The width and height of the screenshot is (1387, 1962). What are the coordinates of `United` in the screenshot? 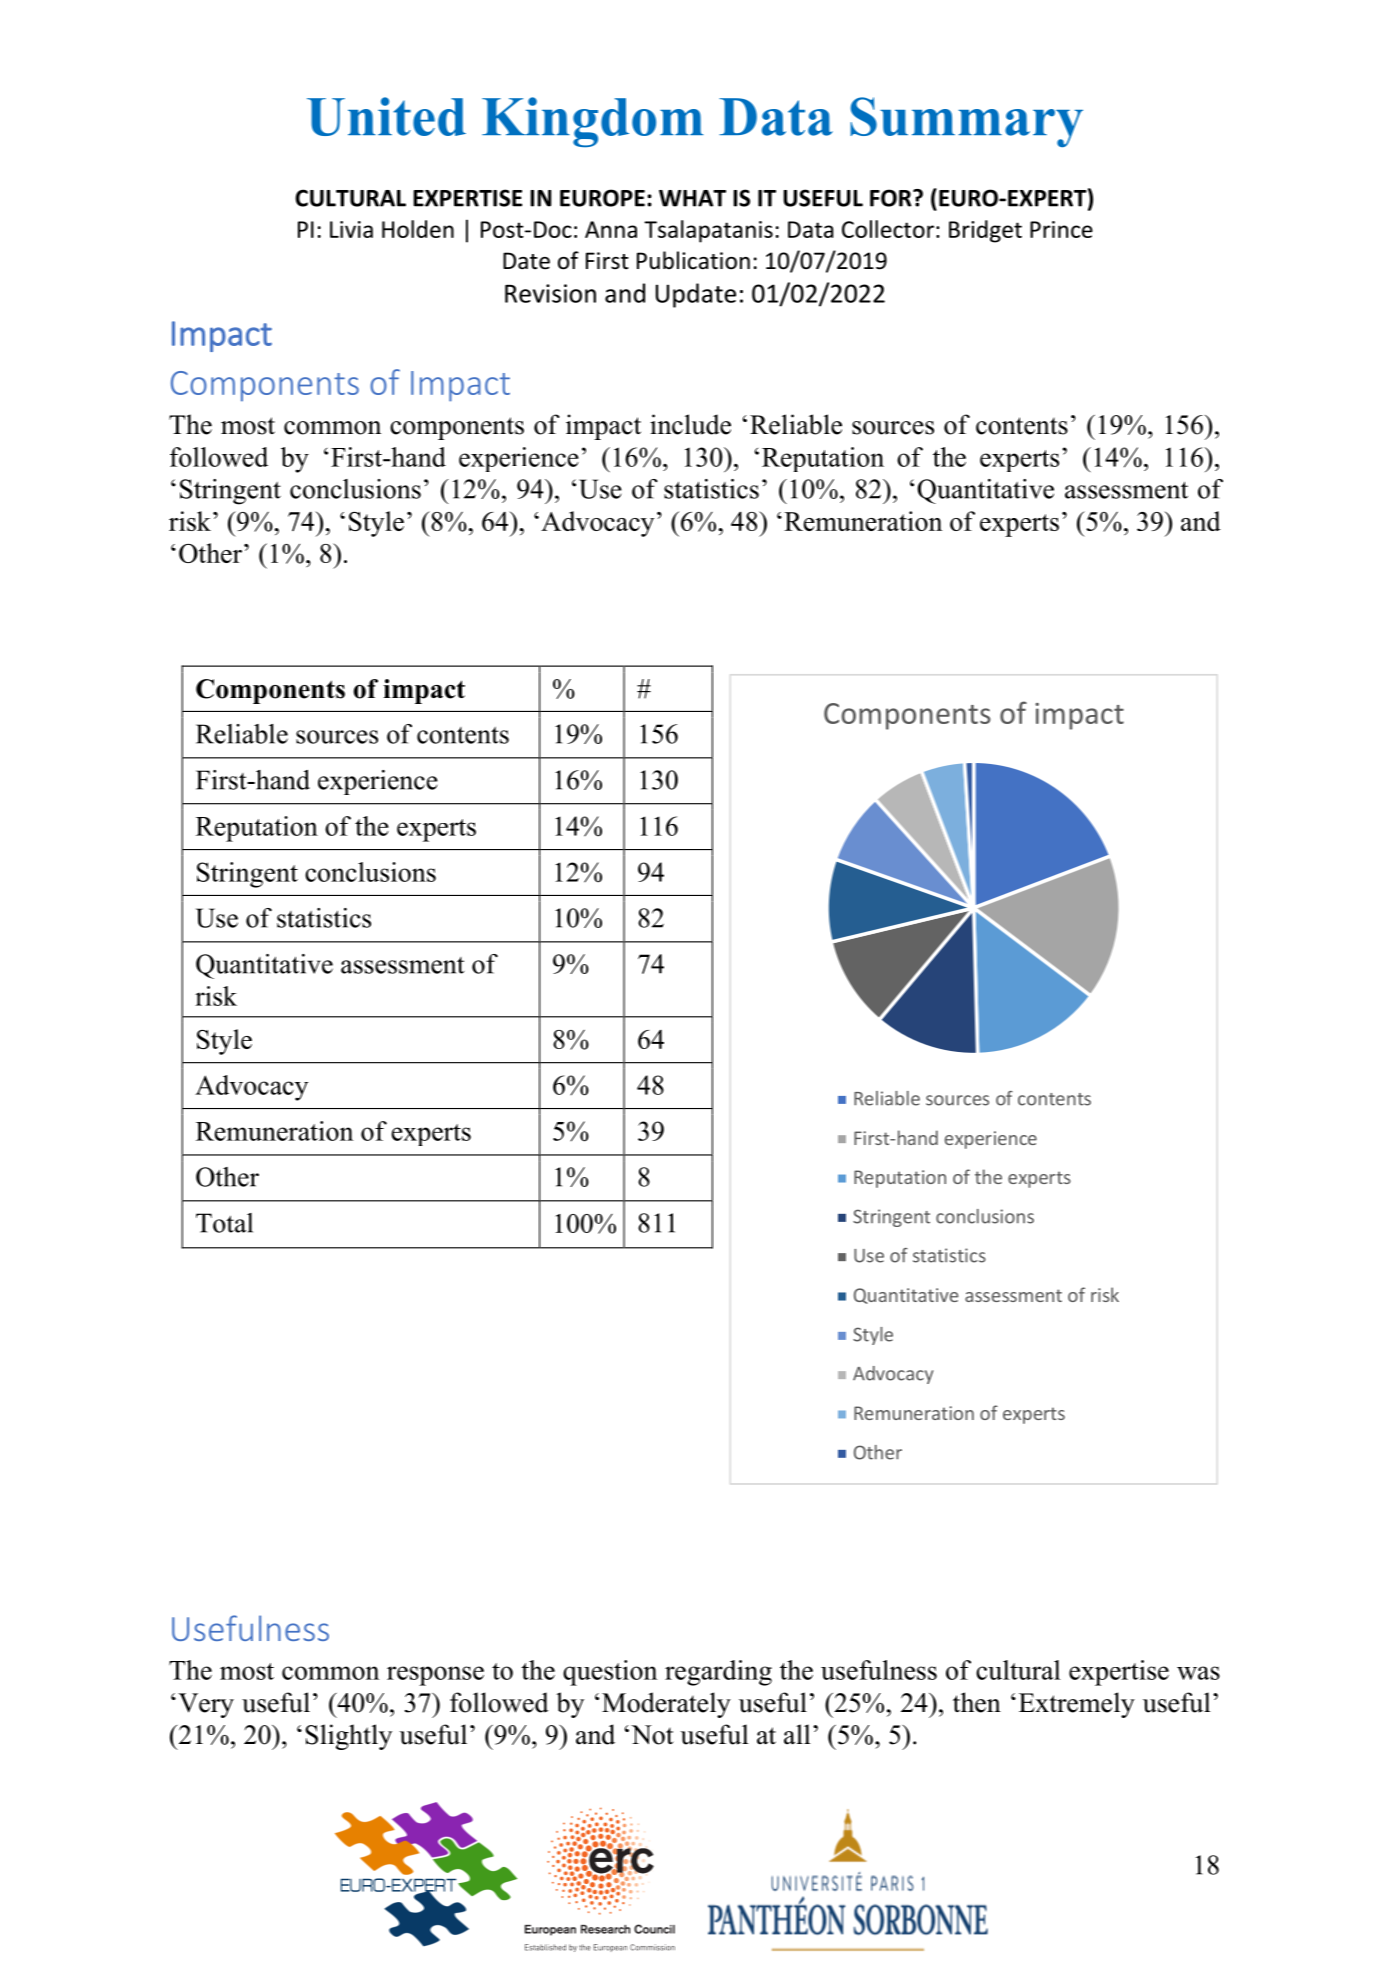 It's located at (386, 116).
